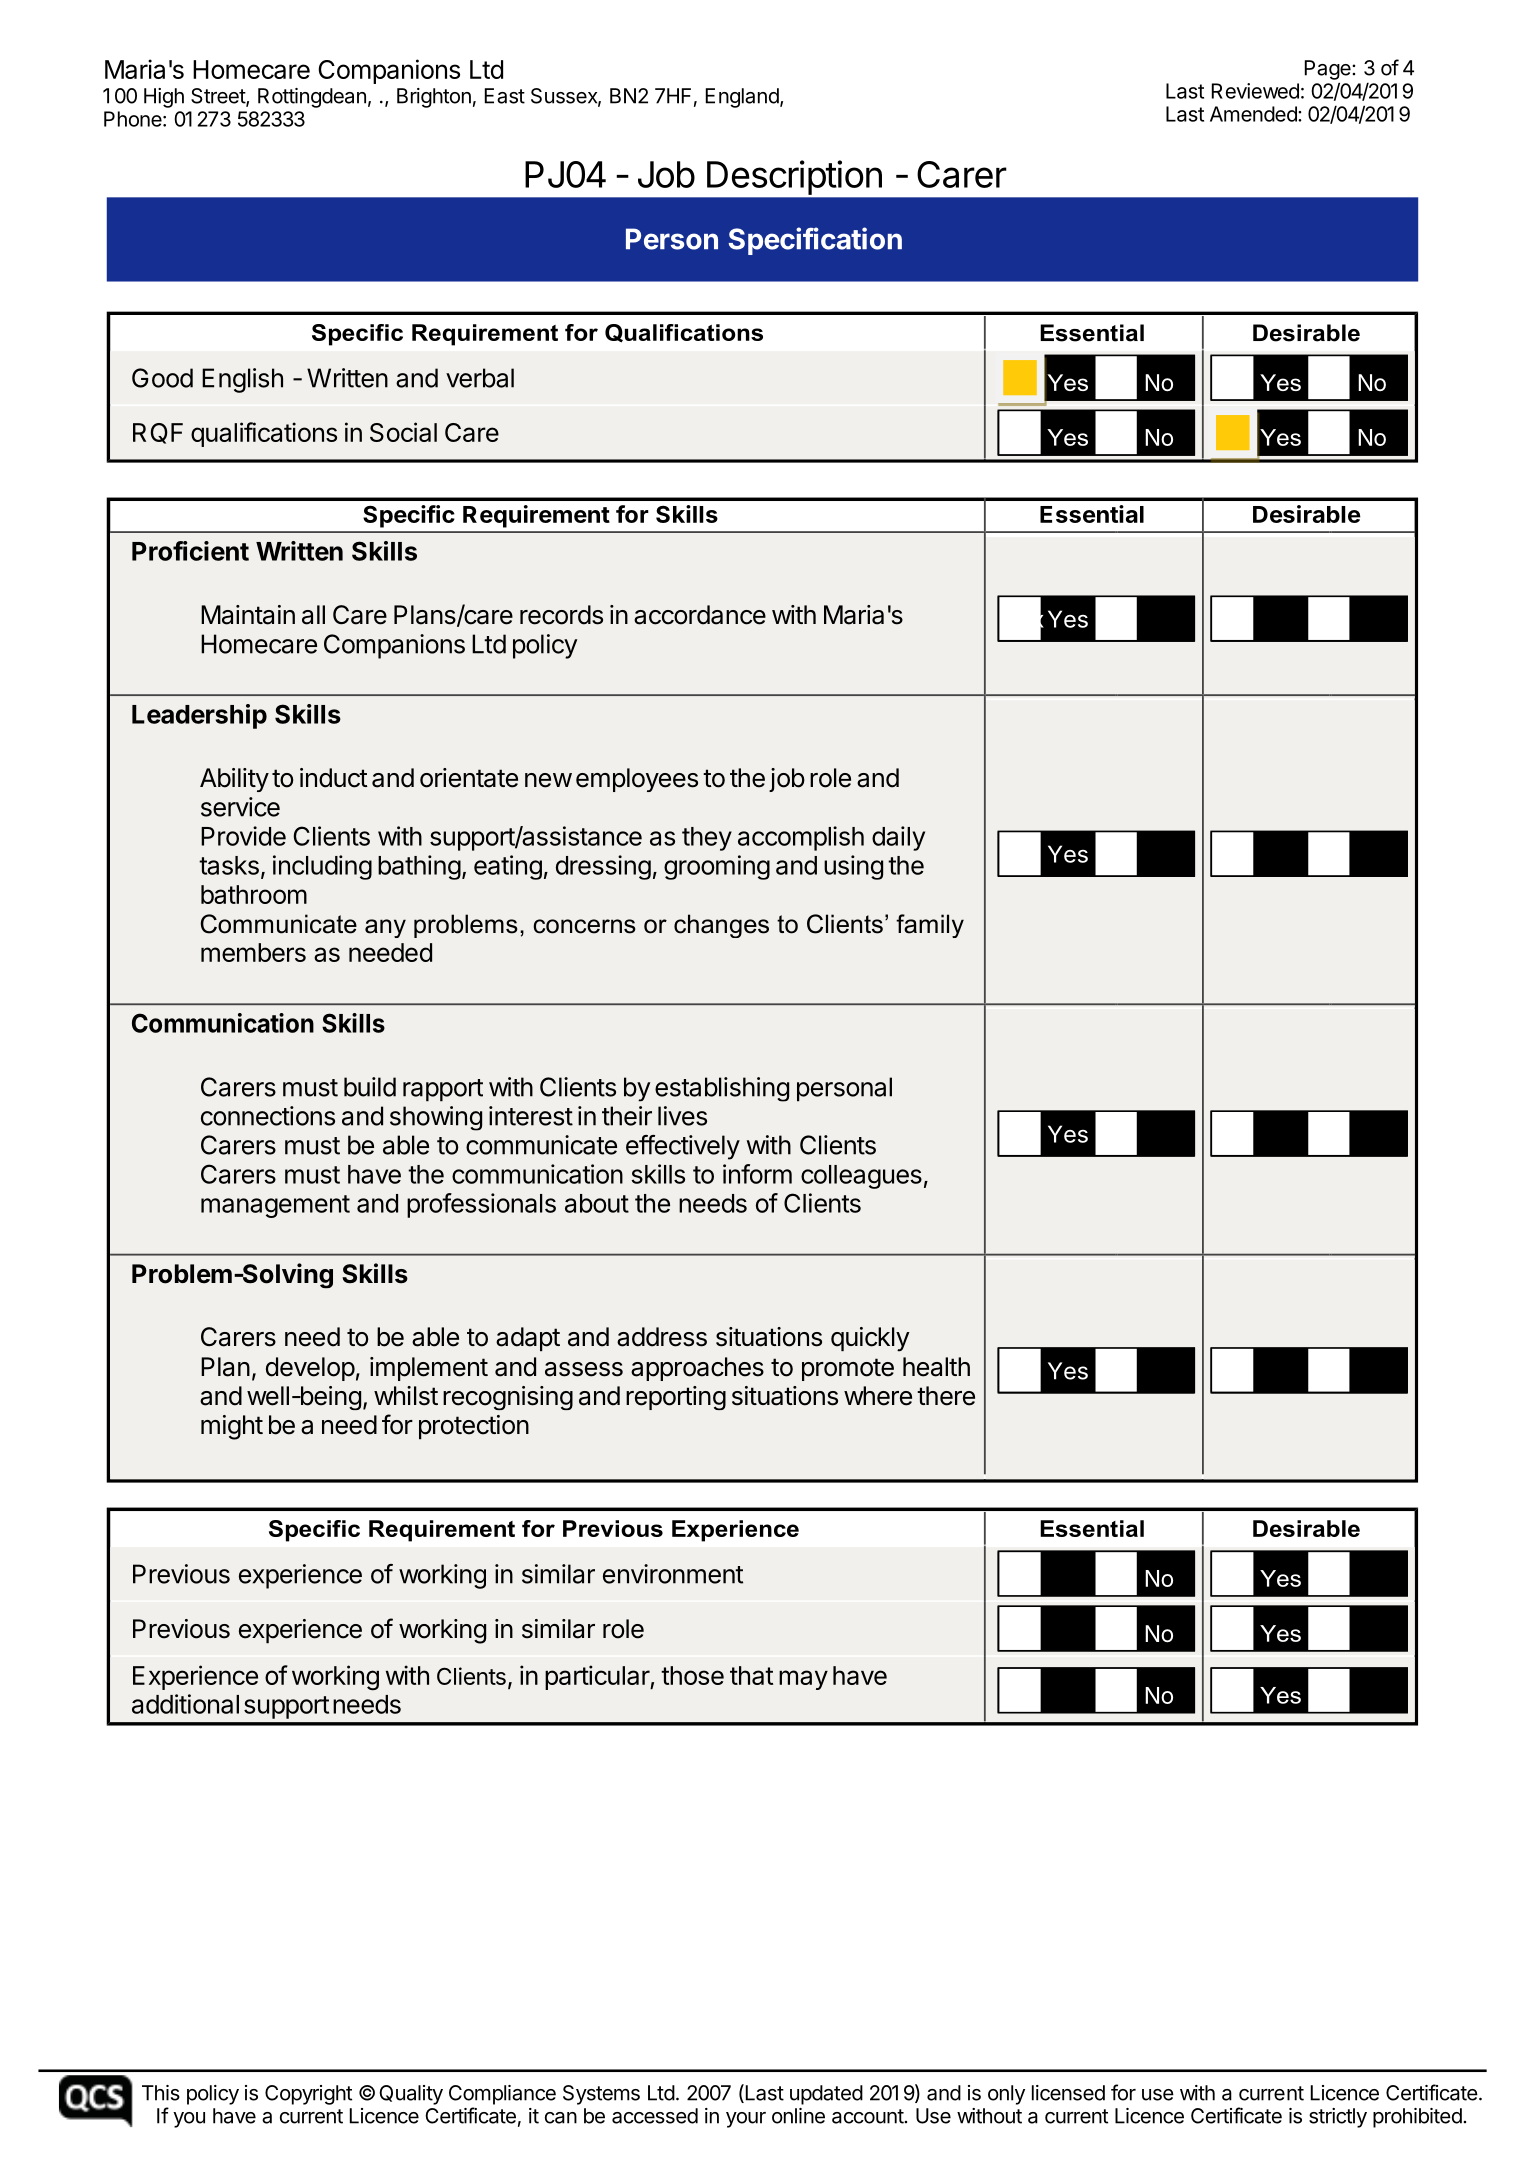  What do you see at coordinates (742, 98) in the screenshot?
I see `England` at bounding box center [742, 98].
